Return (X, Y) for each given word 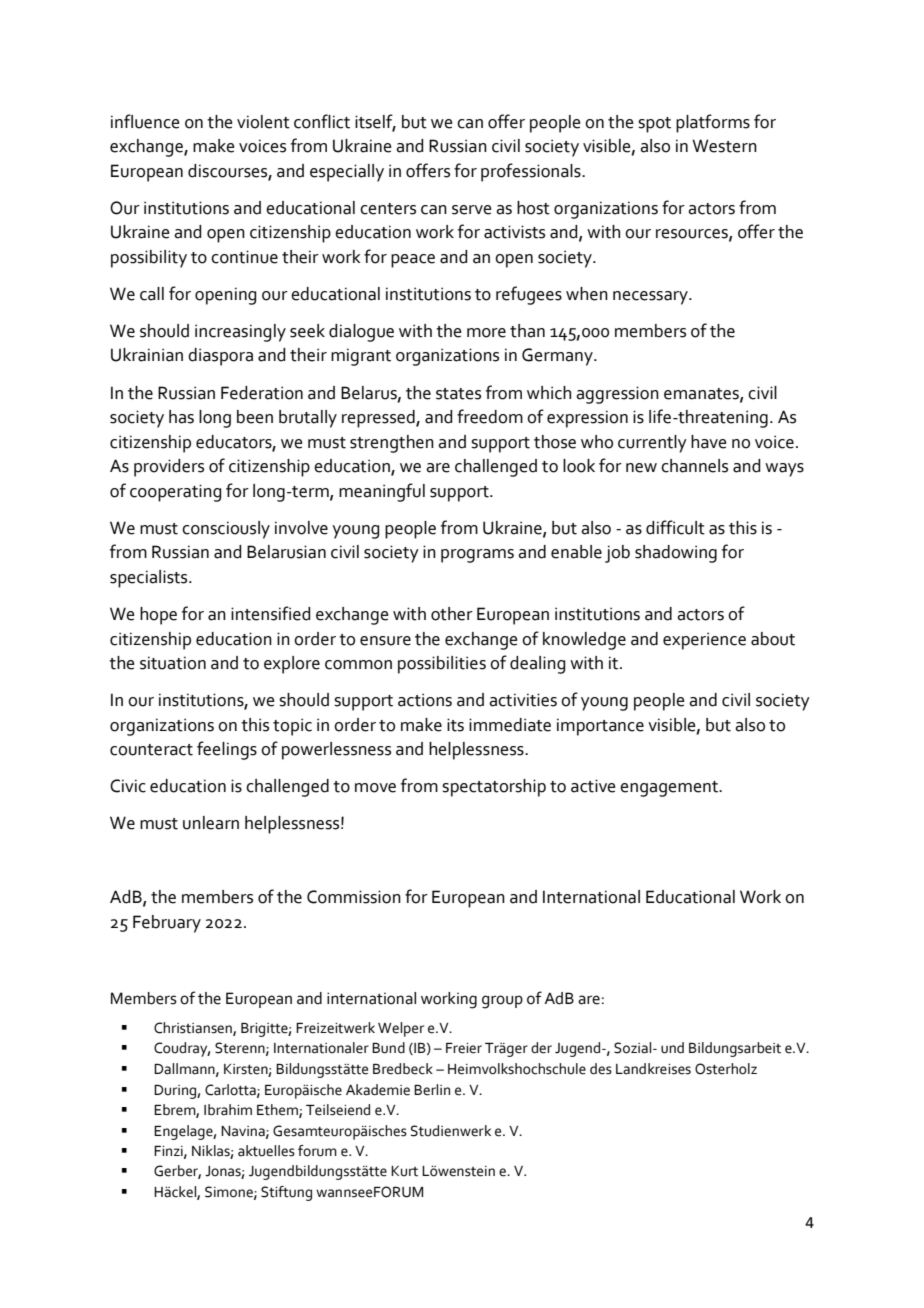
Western (724, 146)
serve (472, 210)
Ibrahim (228, 1110)
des (601, 1069)
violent (263, 122)
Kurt (404, 1171)
